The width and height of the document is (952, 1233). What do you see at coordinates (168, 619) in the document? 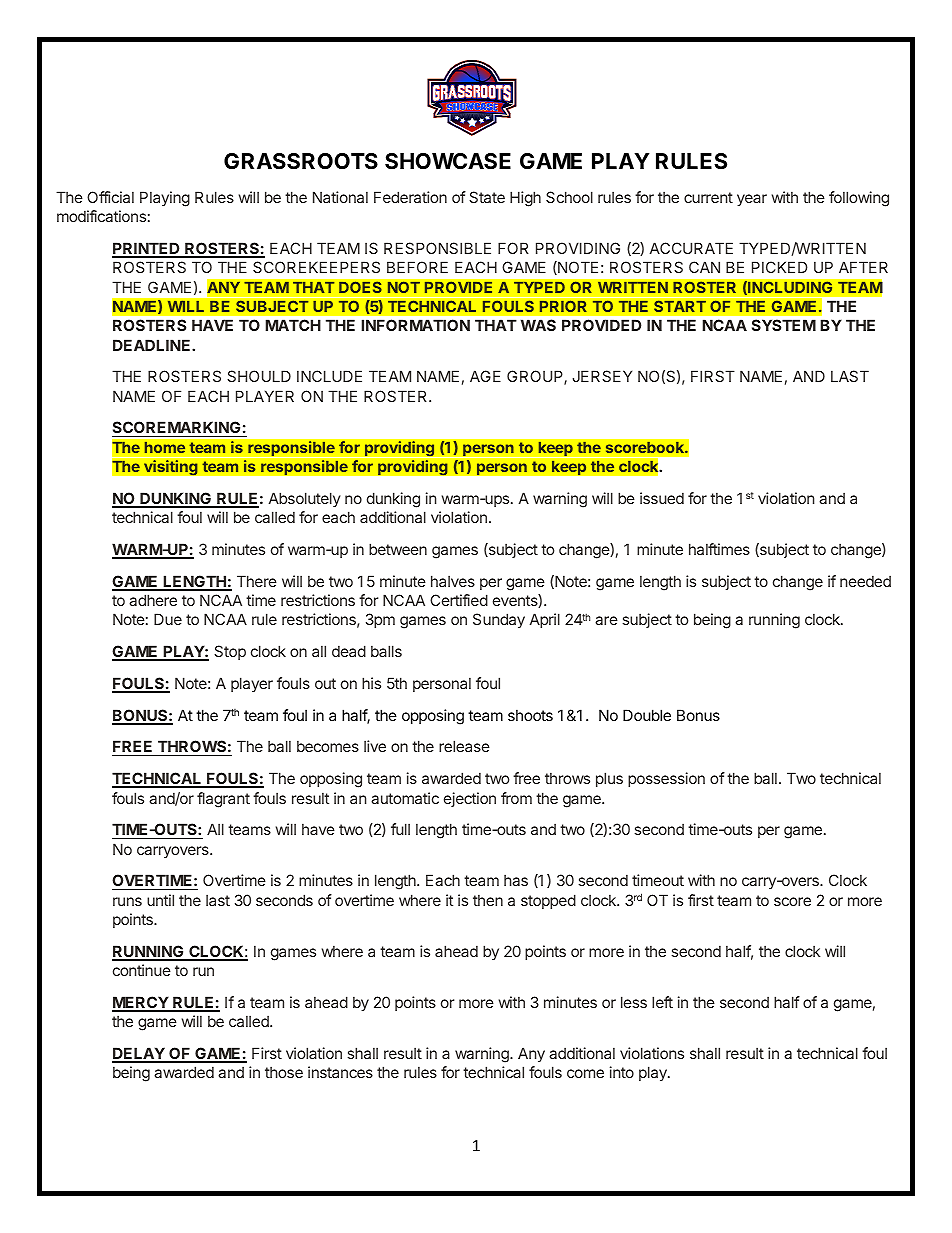
I see `Due` at bounding box center [168, 619].
